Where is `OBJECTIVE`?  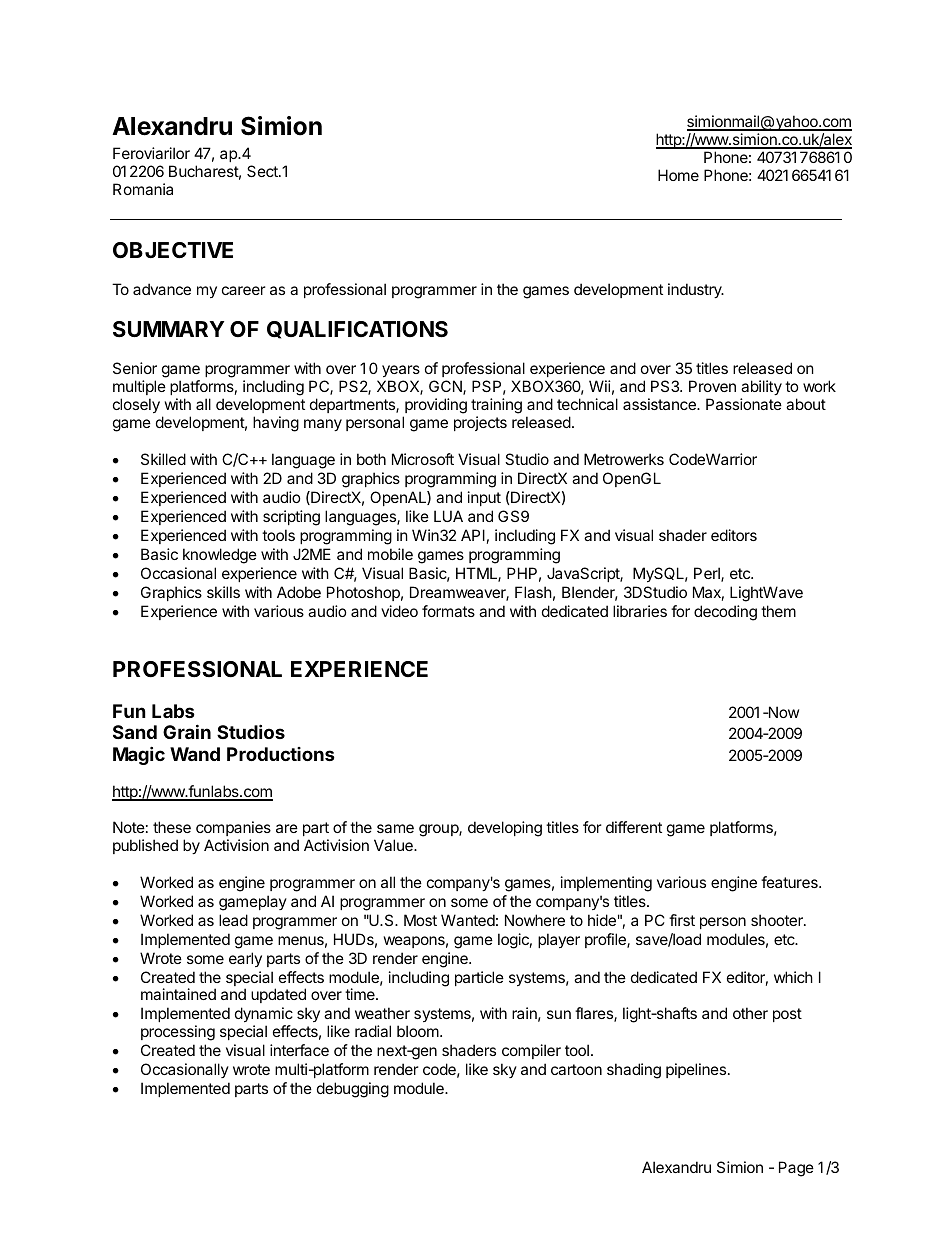 OBJECTIVE is located at coordinates (173, 250).
